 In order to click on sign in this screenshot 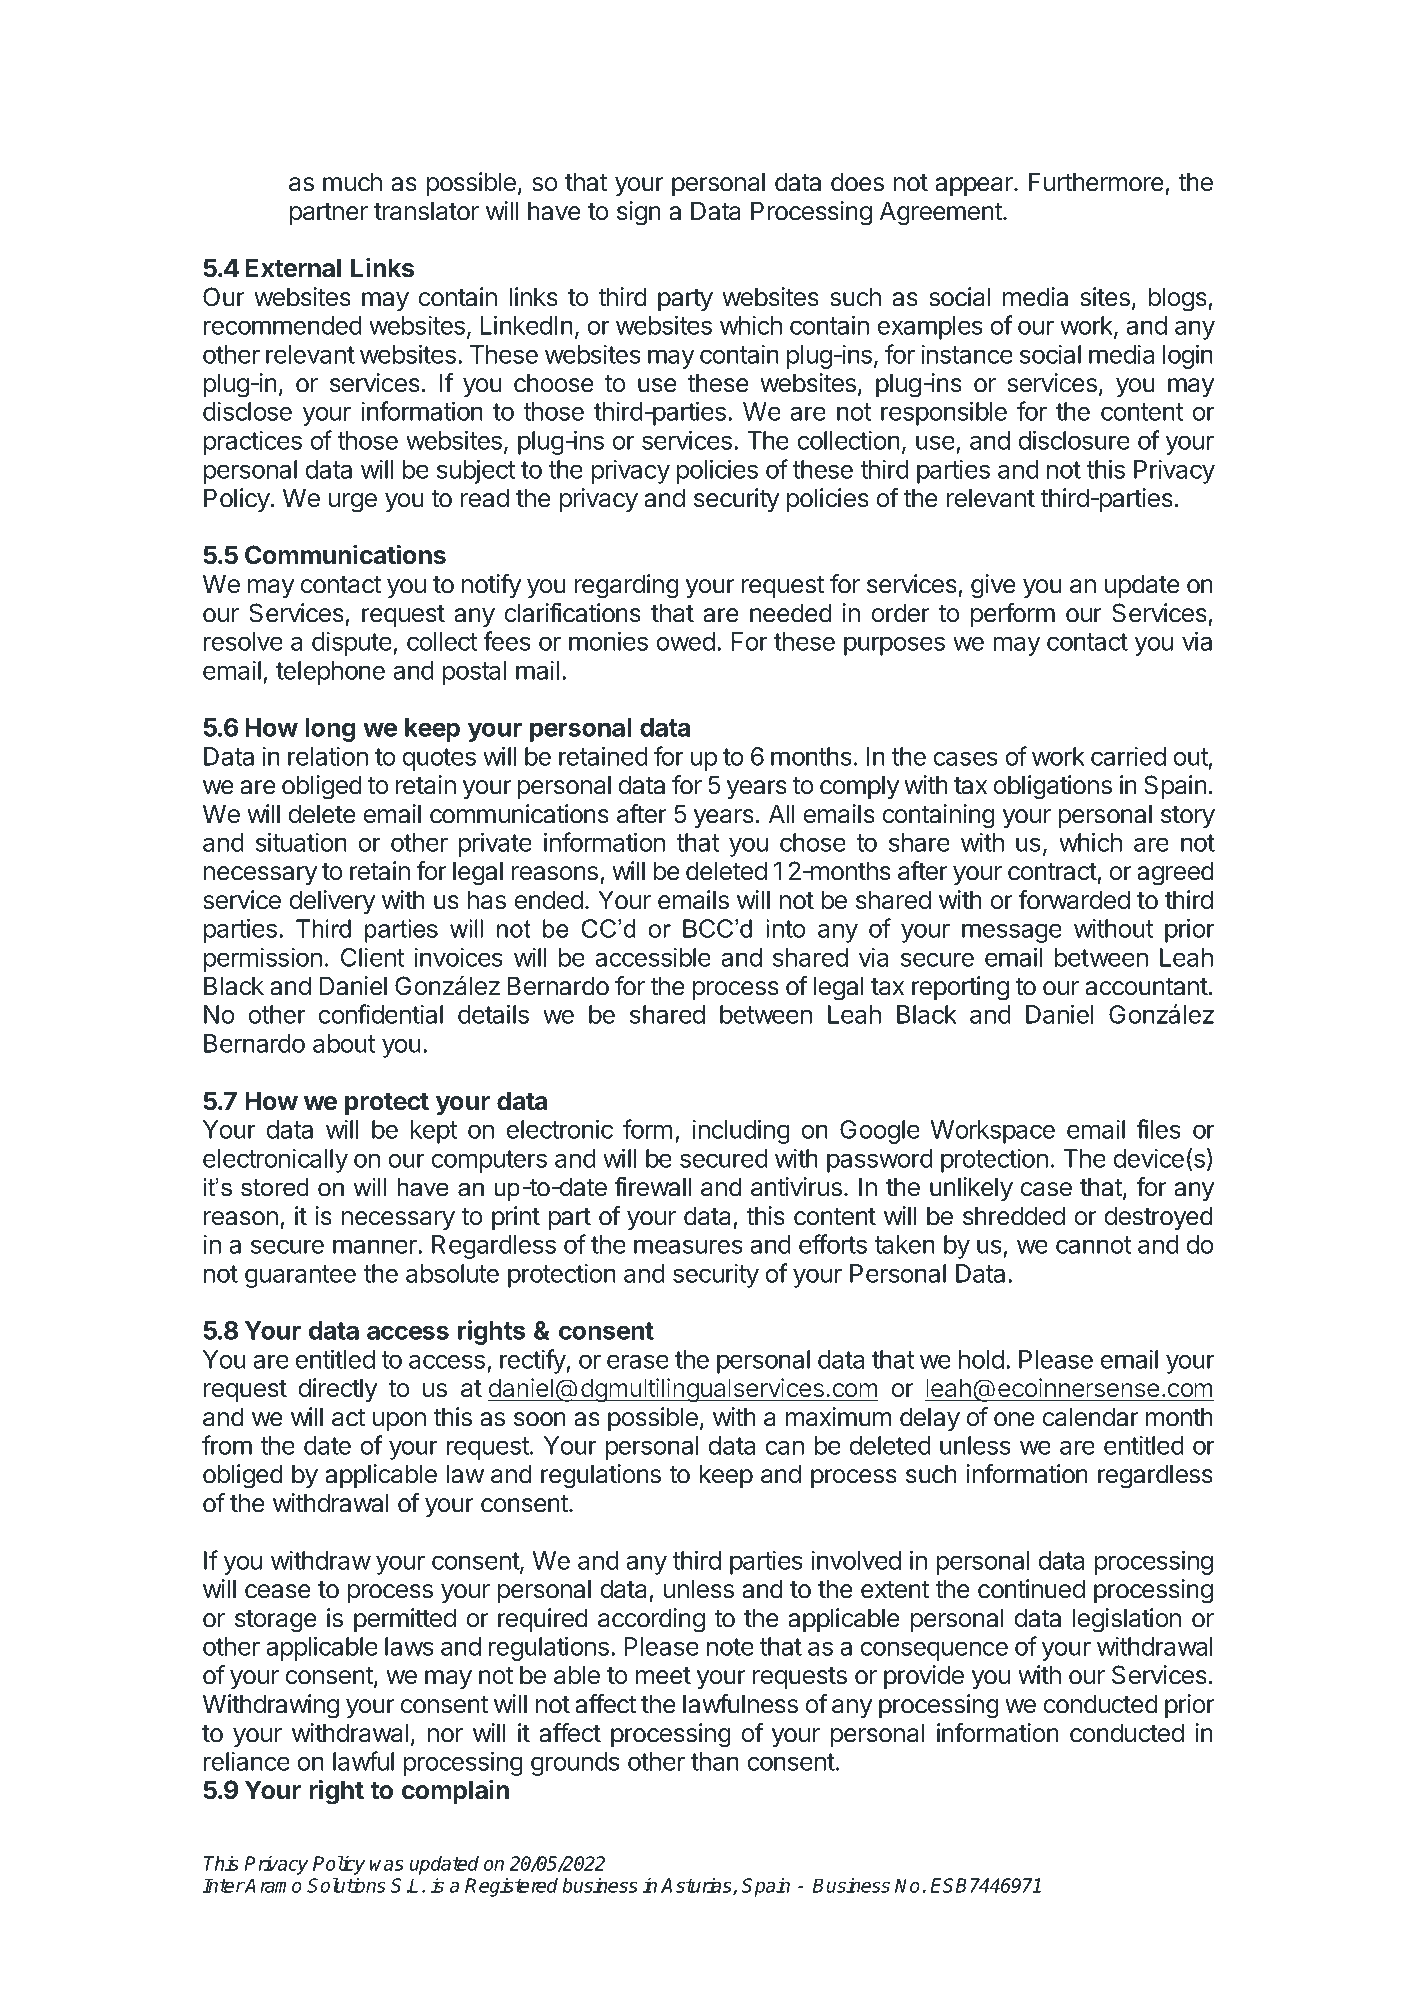, I will do `click(639, 213)`.
